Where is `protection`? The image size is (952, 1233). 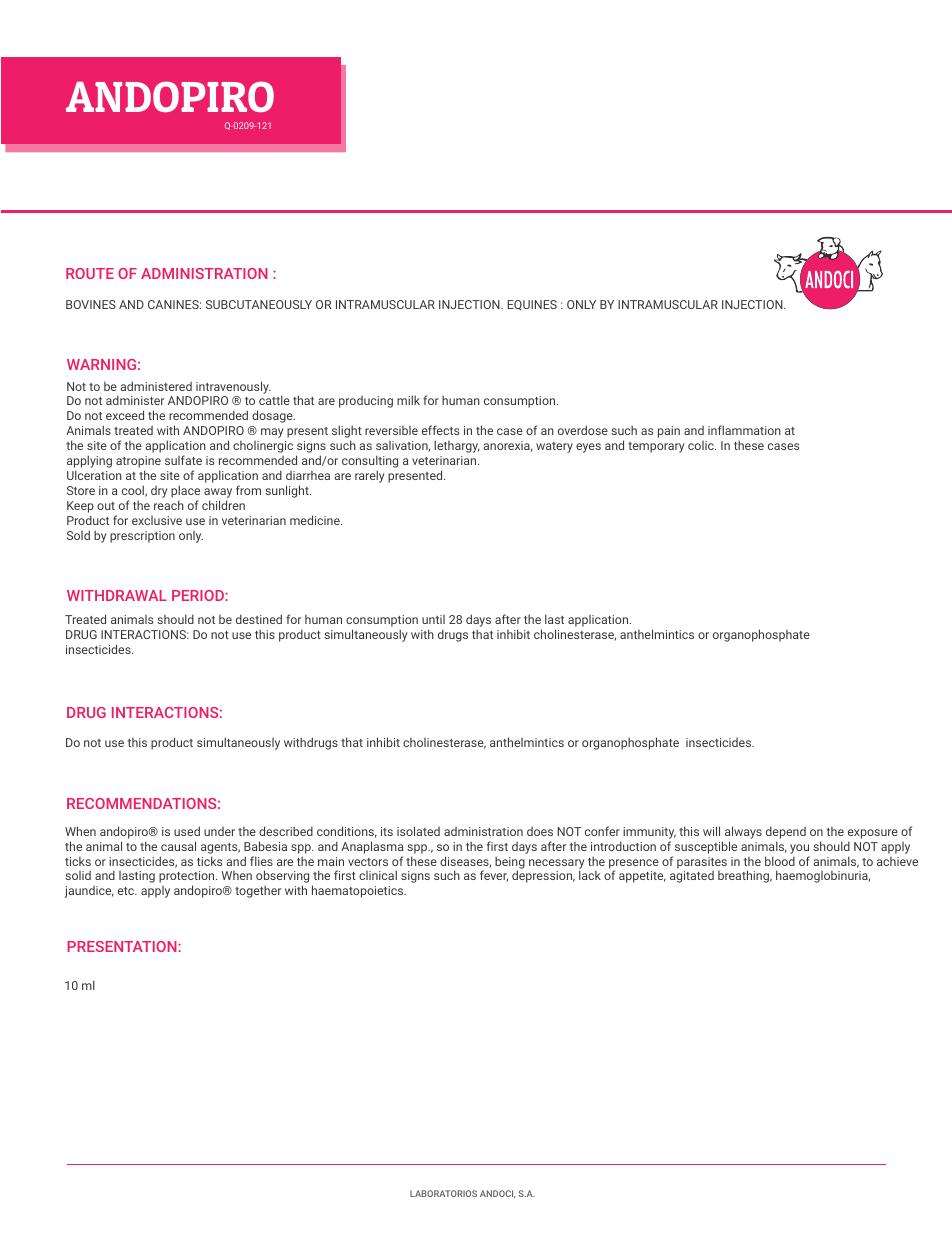 protection is located at coordinates (188, 878).
